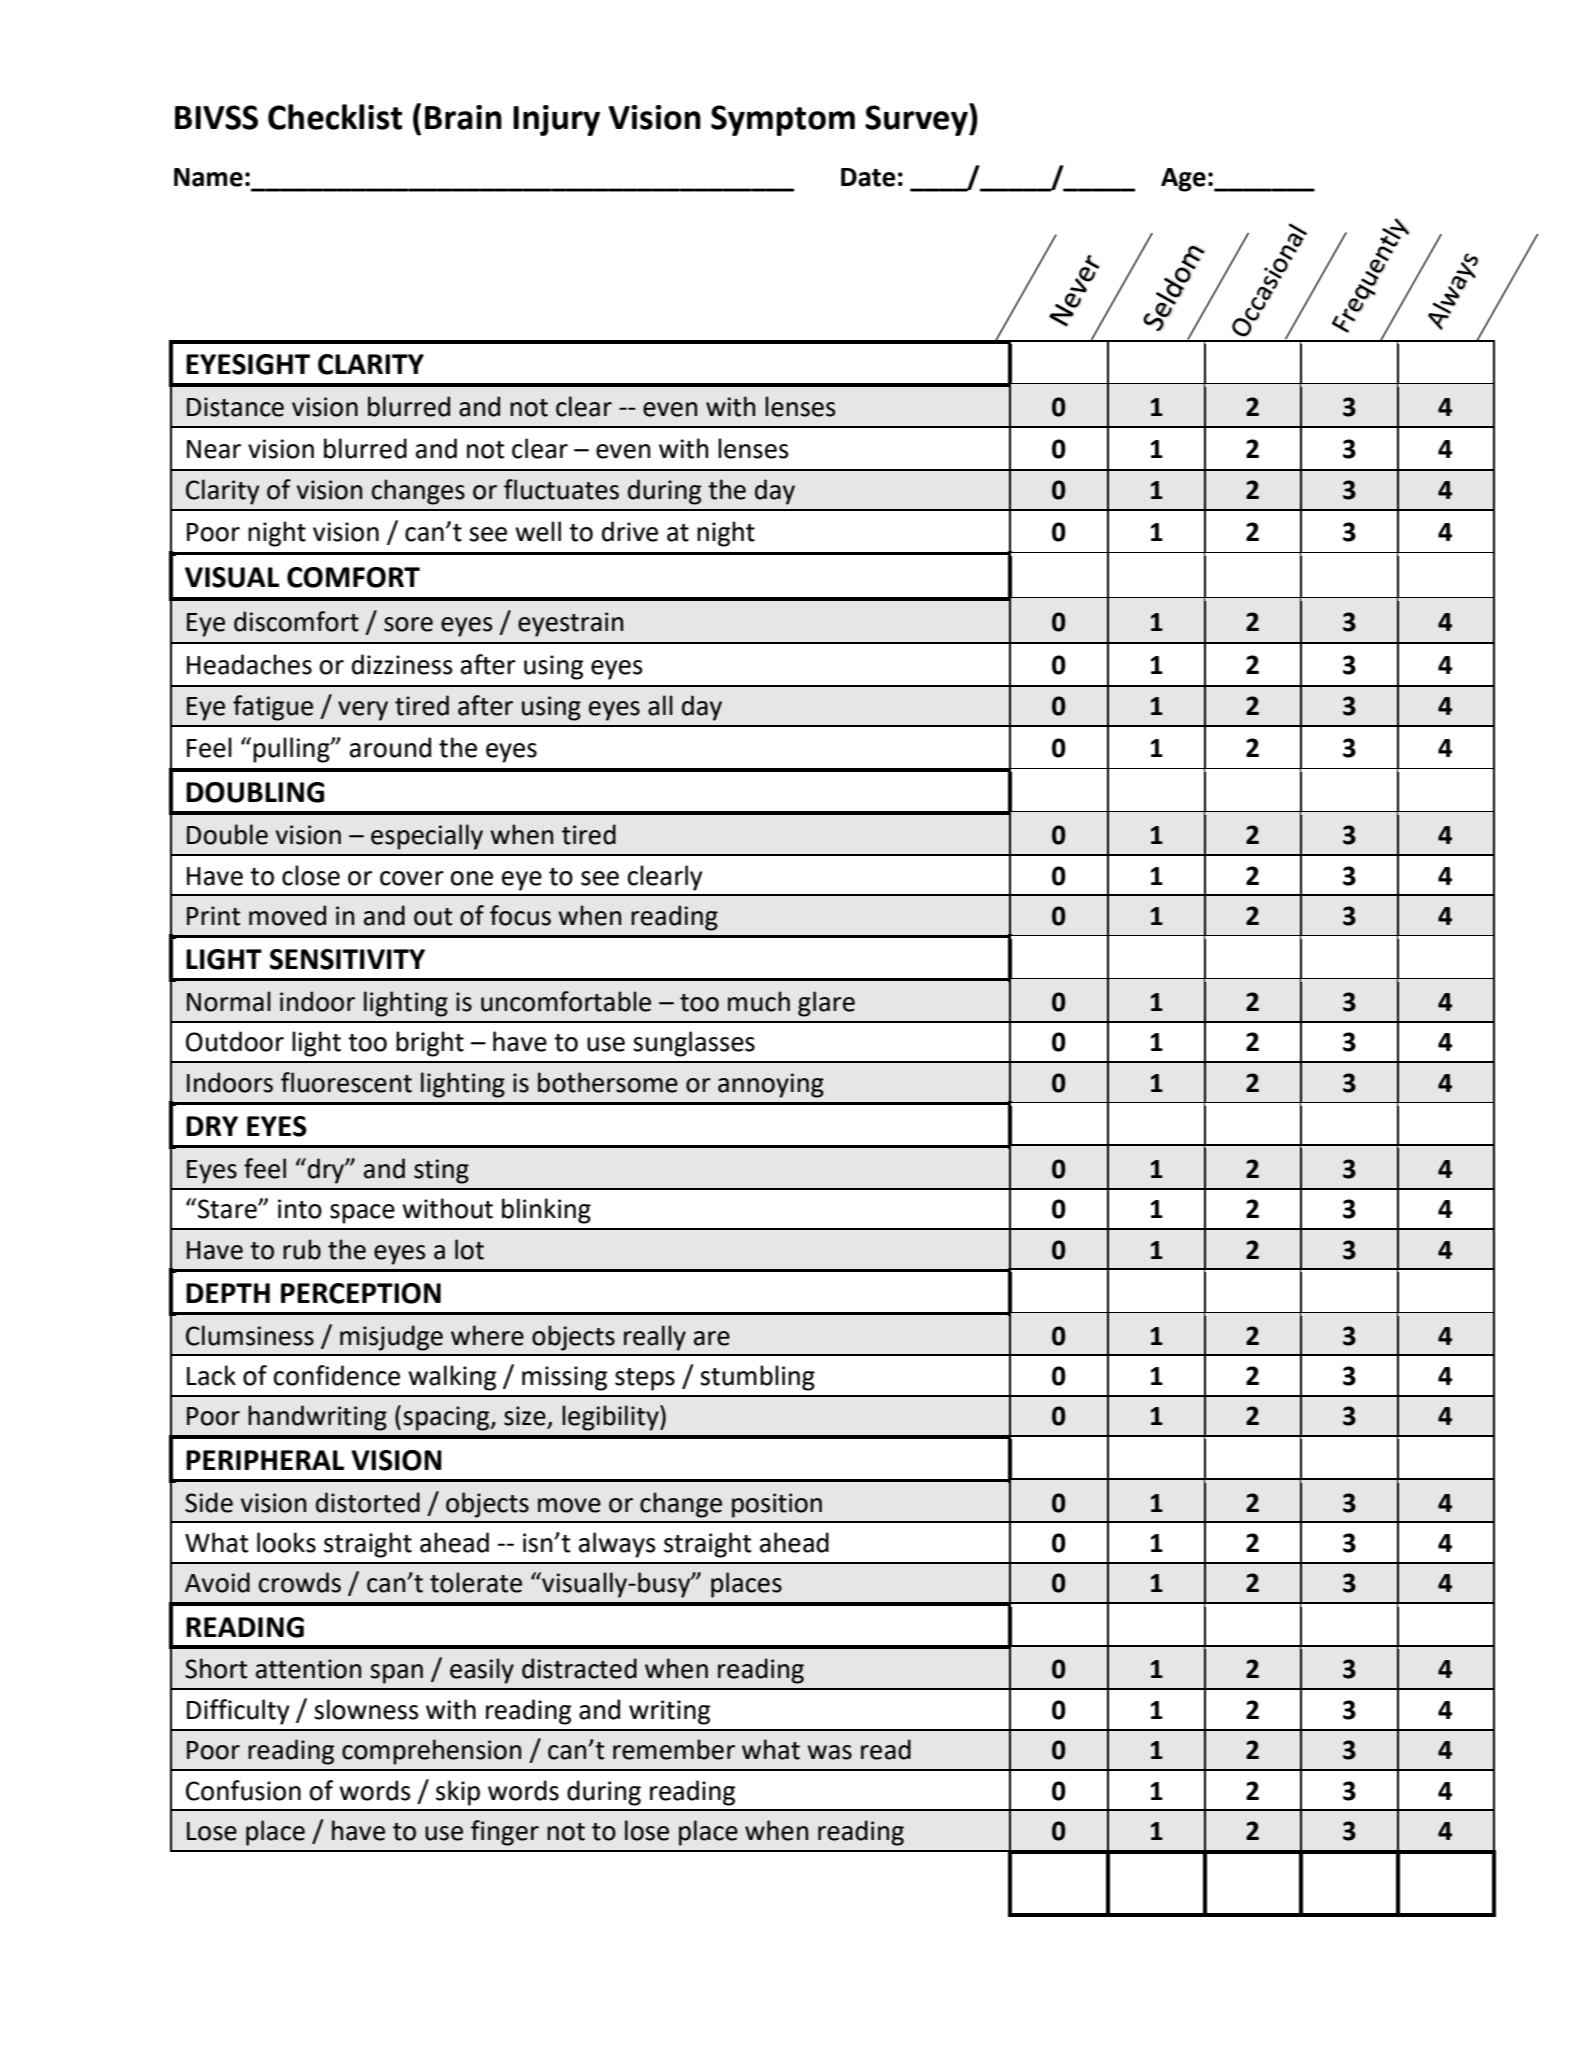 This screenshot has height=2065, width=1596. I want to click on Checklist, so click(335, 117).
